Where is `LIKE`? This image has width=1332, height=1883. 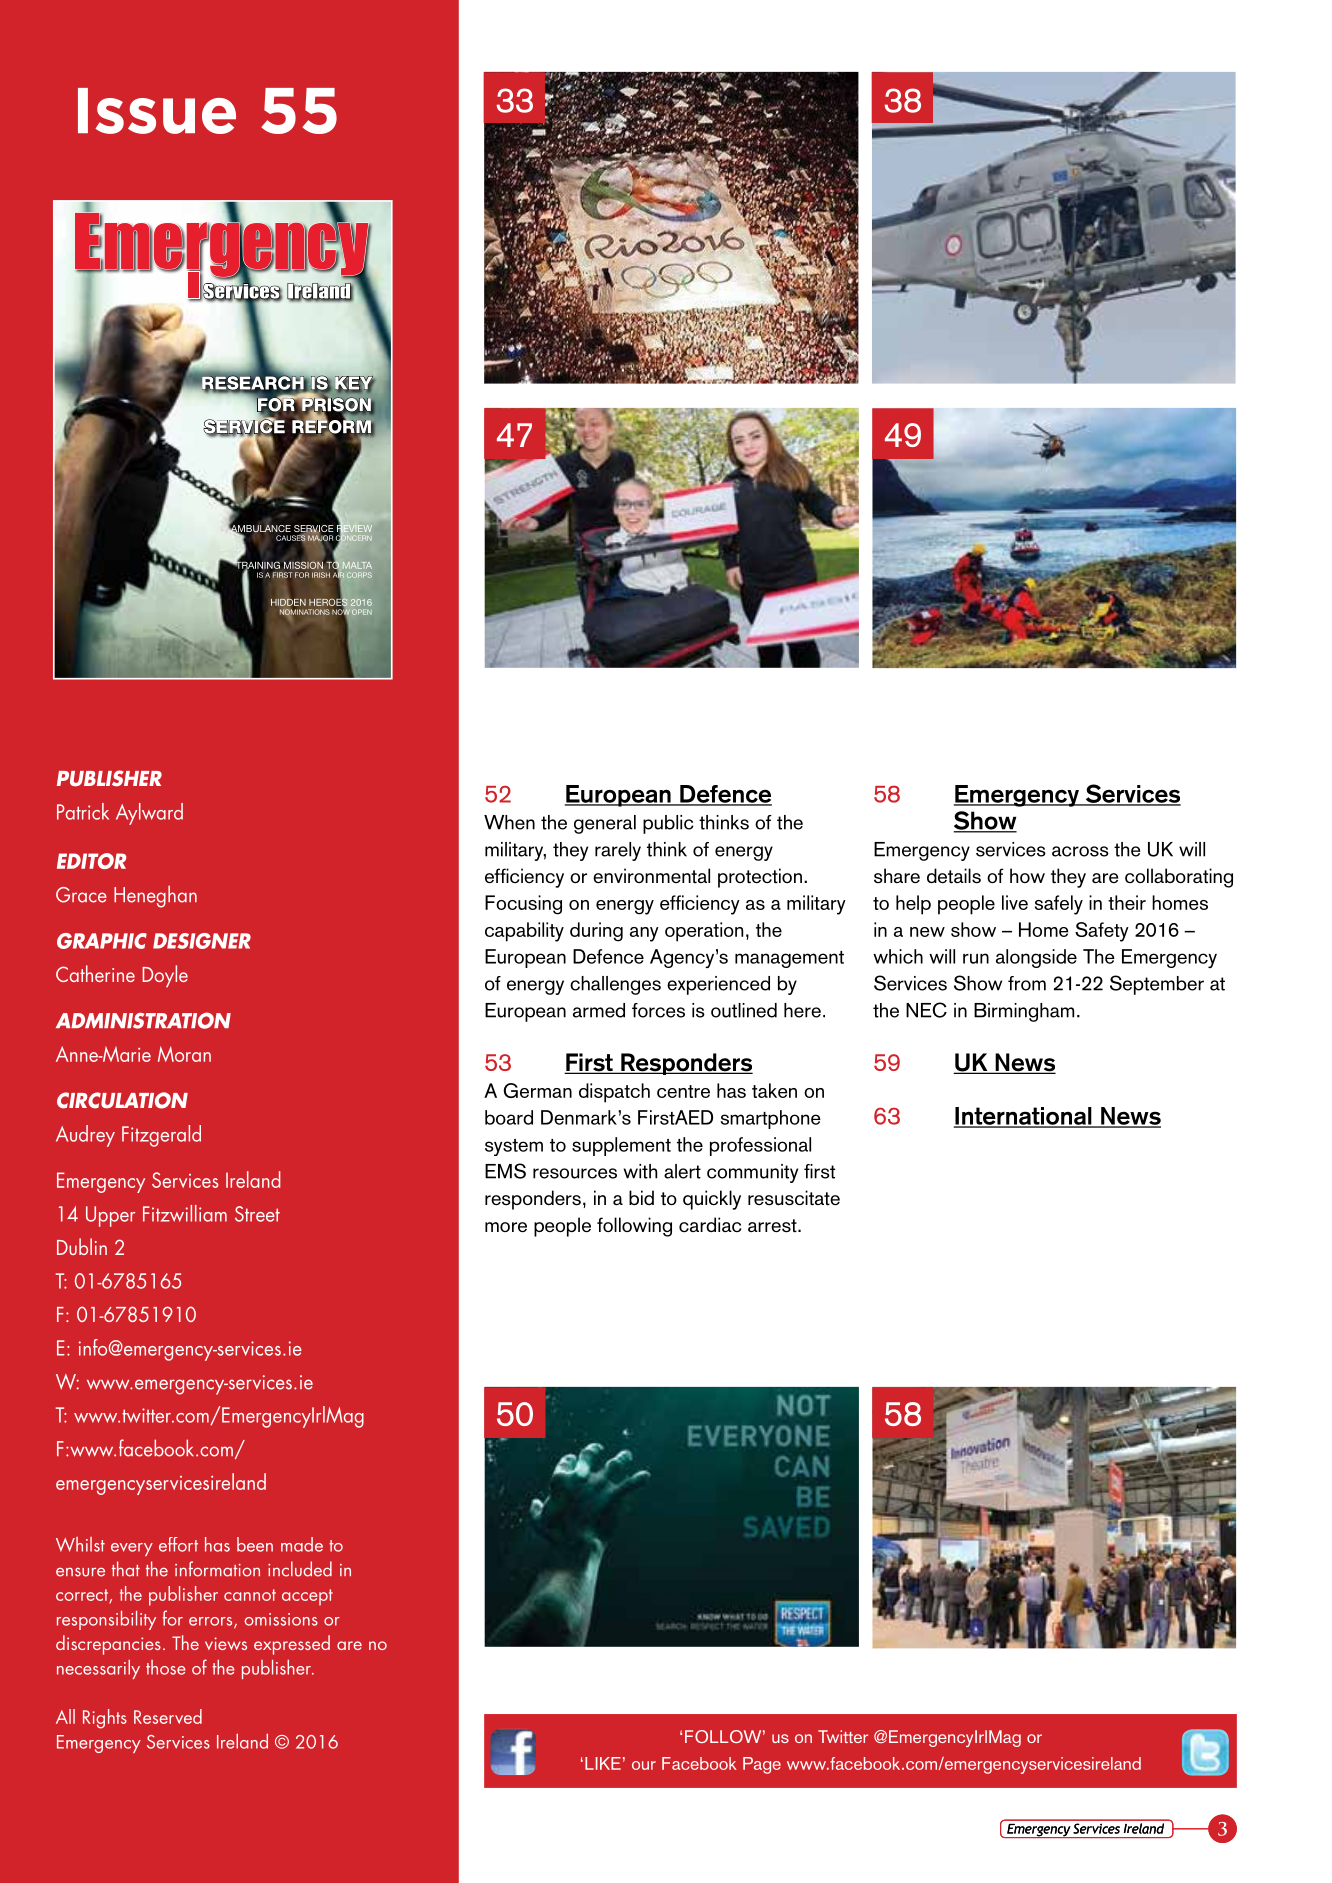 LIKE is located at coordinates (603, 1763).
